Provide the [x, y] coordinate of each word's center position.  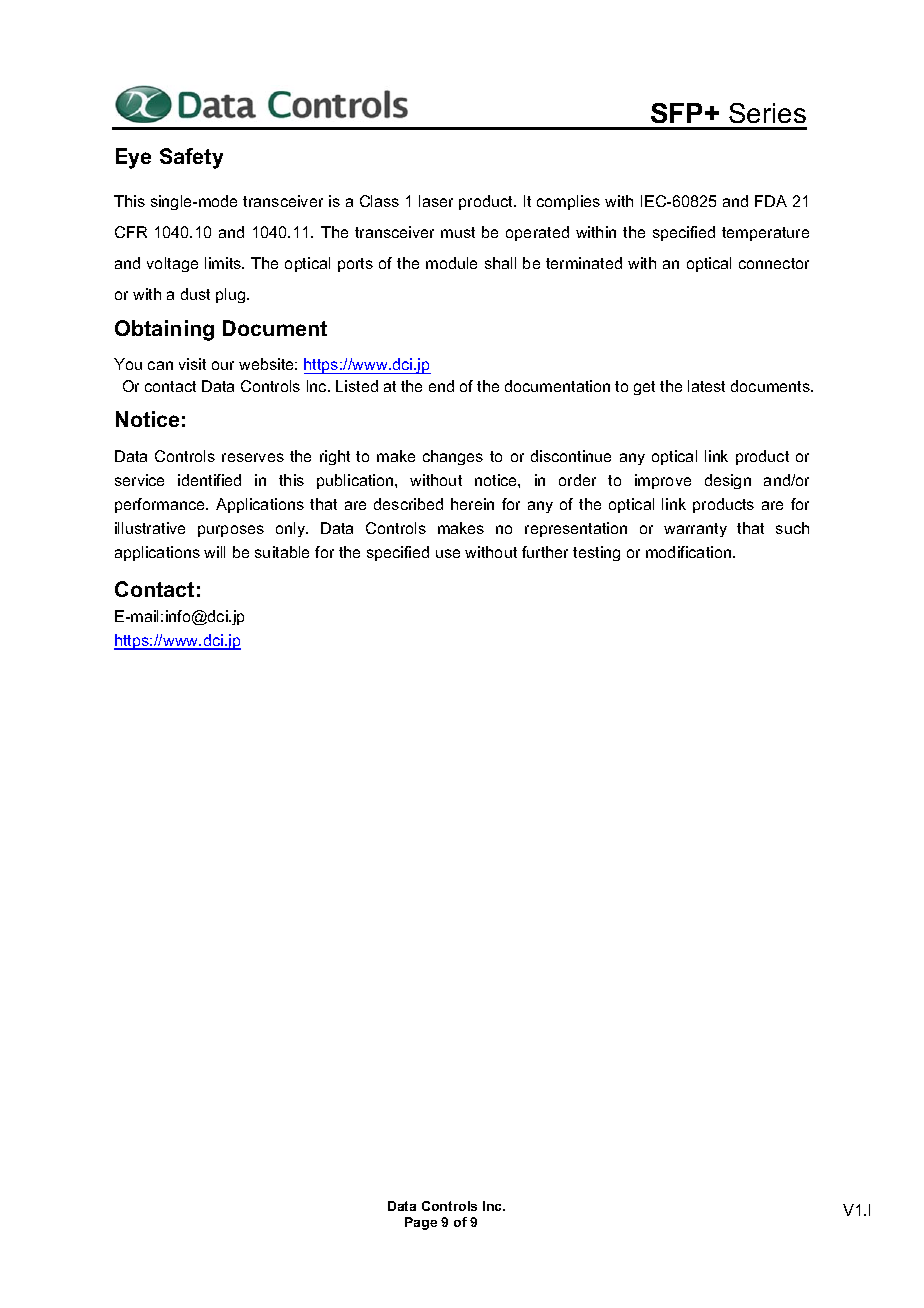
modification [690, 552]
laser [436, 201]
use [448, 553]
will [214, 552]
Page [421, 1223]
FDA [771, 201]
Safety [191, 158]
